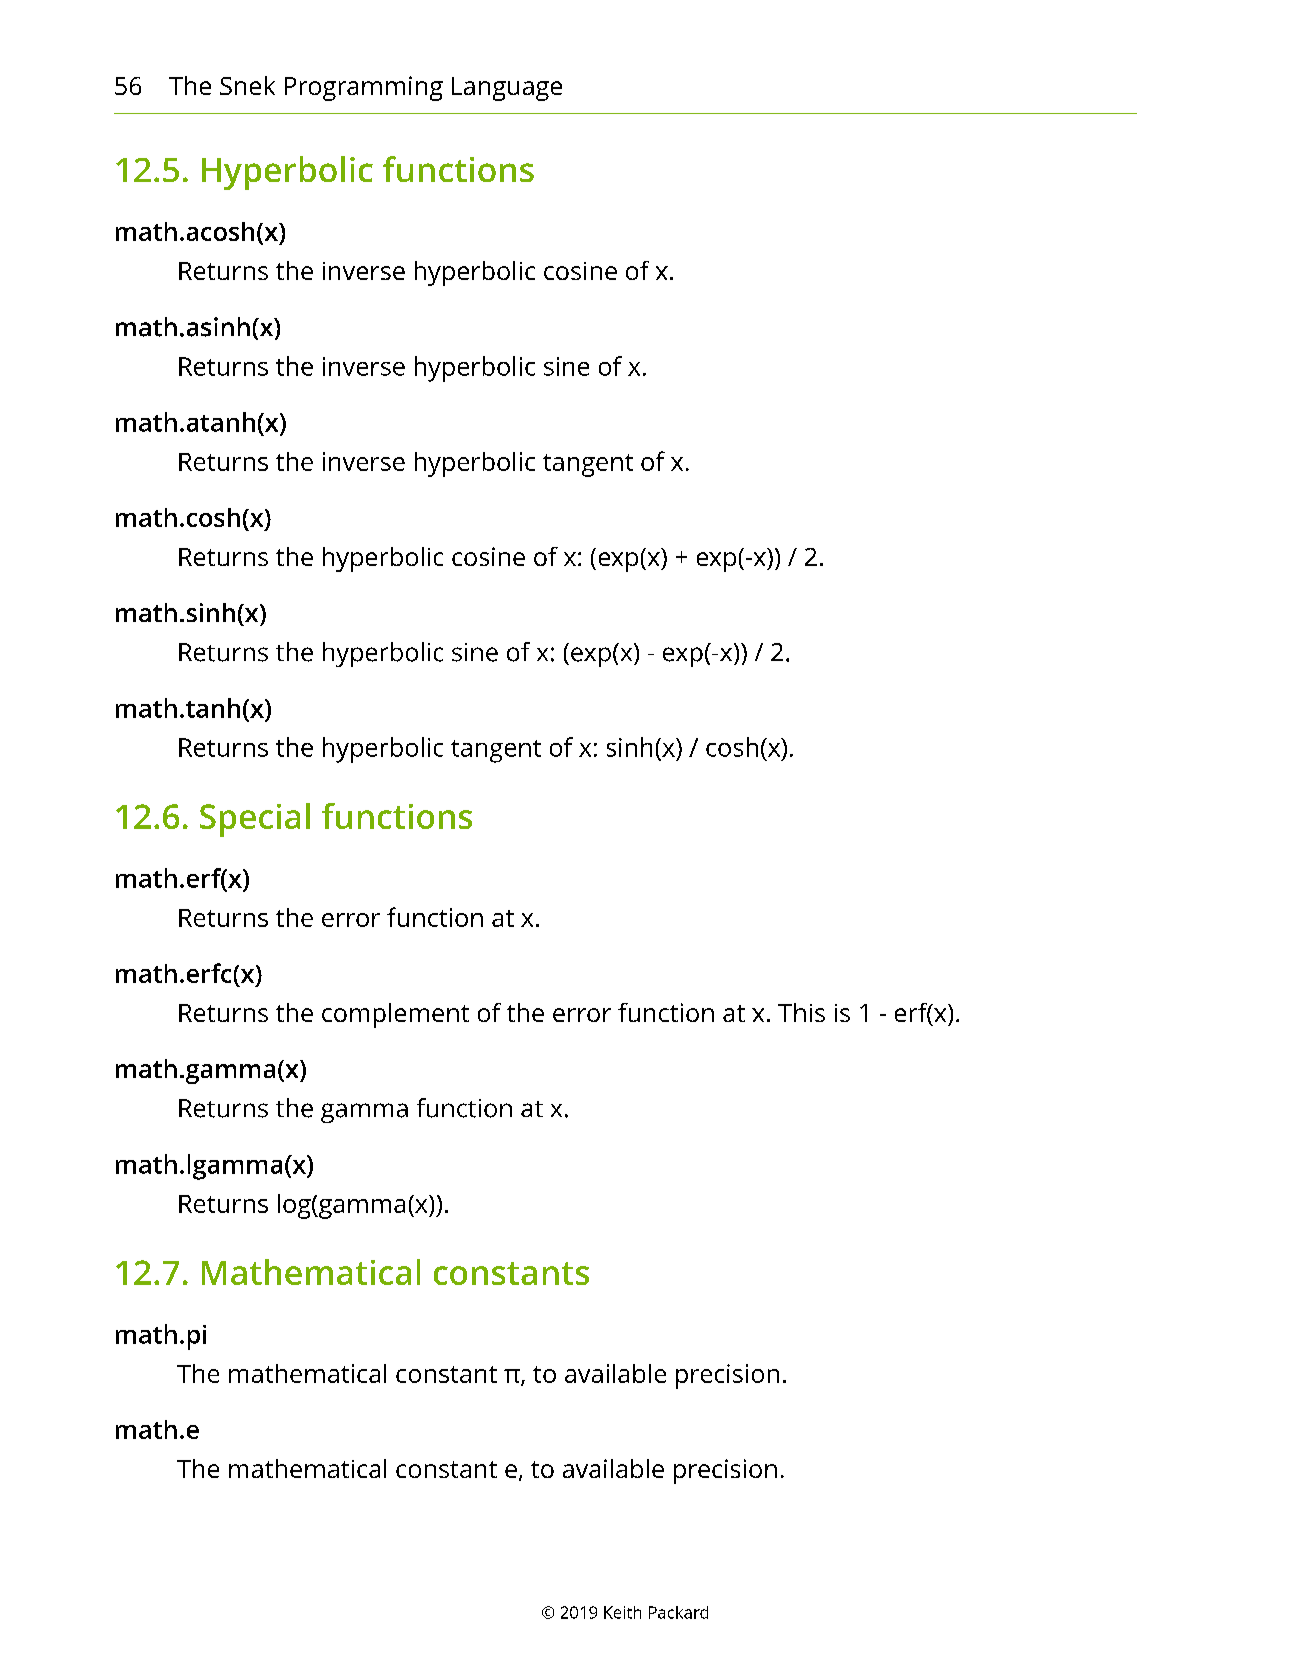 Image resolution: width=1289 pixels, height=1668 pixels. What do you see at coordinates (801, 1012) in the page?
I see `This` at bounding box center [801, 1012].
